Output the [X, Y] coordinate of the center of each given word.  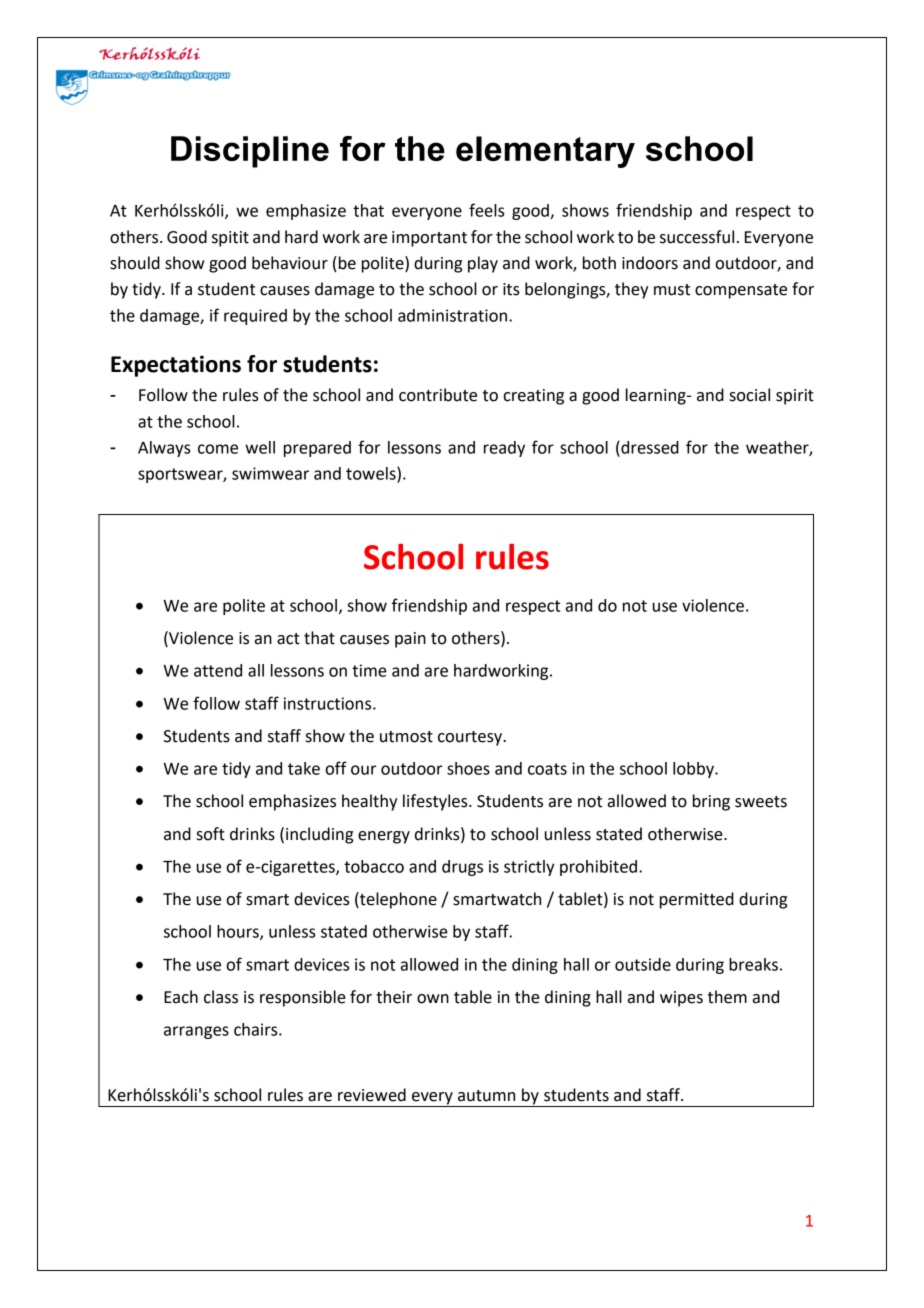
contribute [438, 395]
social [750, 395]
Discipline [250, 152]
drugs [462, 868]
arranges [196, 1032]
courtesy [471, 738]
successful [697, 237]
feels [486, 210]
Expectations [176, 366]
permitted [697, 900]
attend [218, 670]
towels [372, 474]
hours [239, 932]
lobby [694, 770]
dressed [649, 447]
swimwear [270, 473]
